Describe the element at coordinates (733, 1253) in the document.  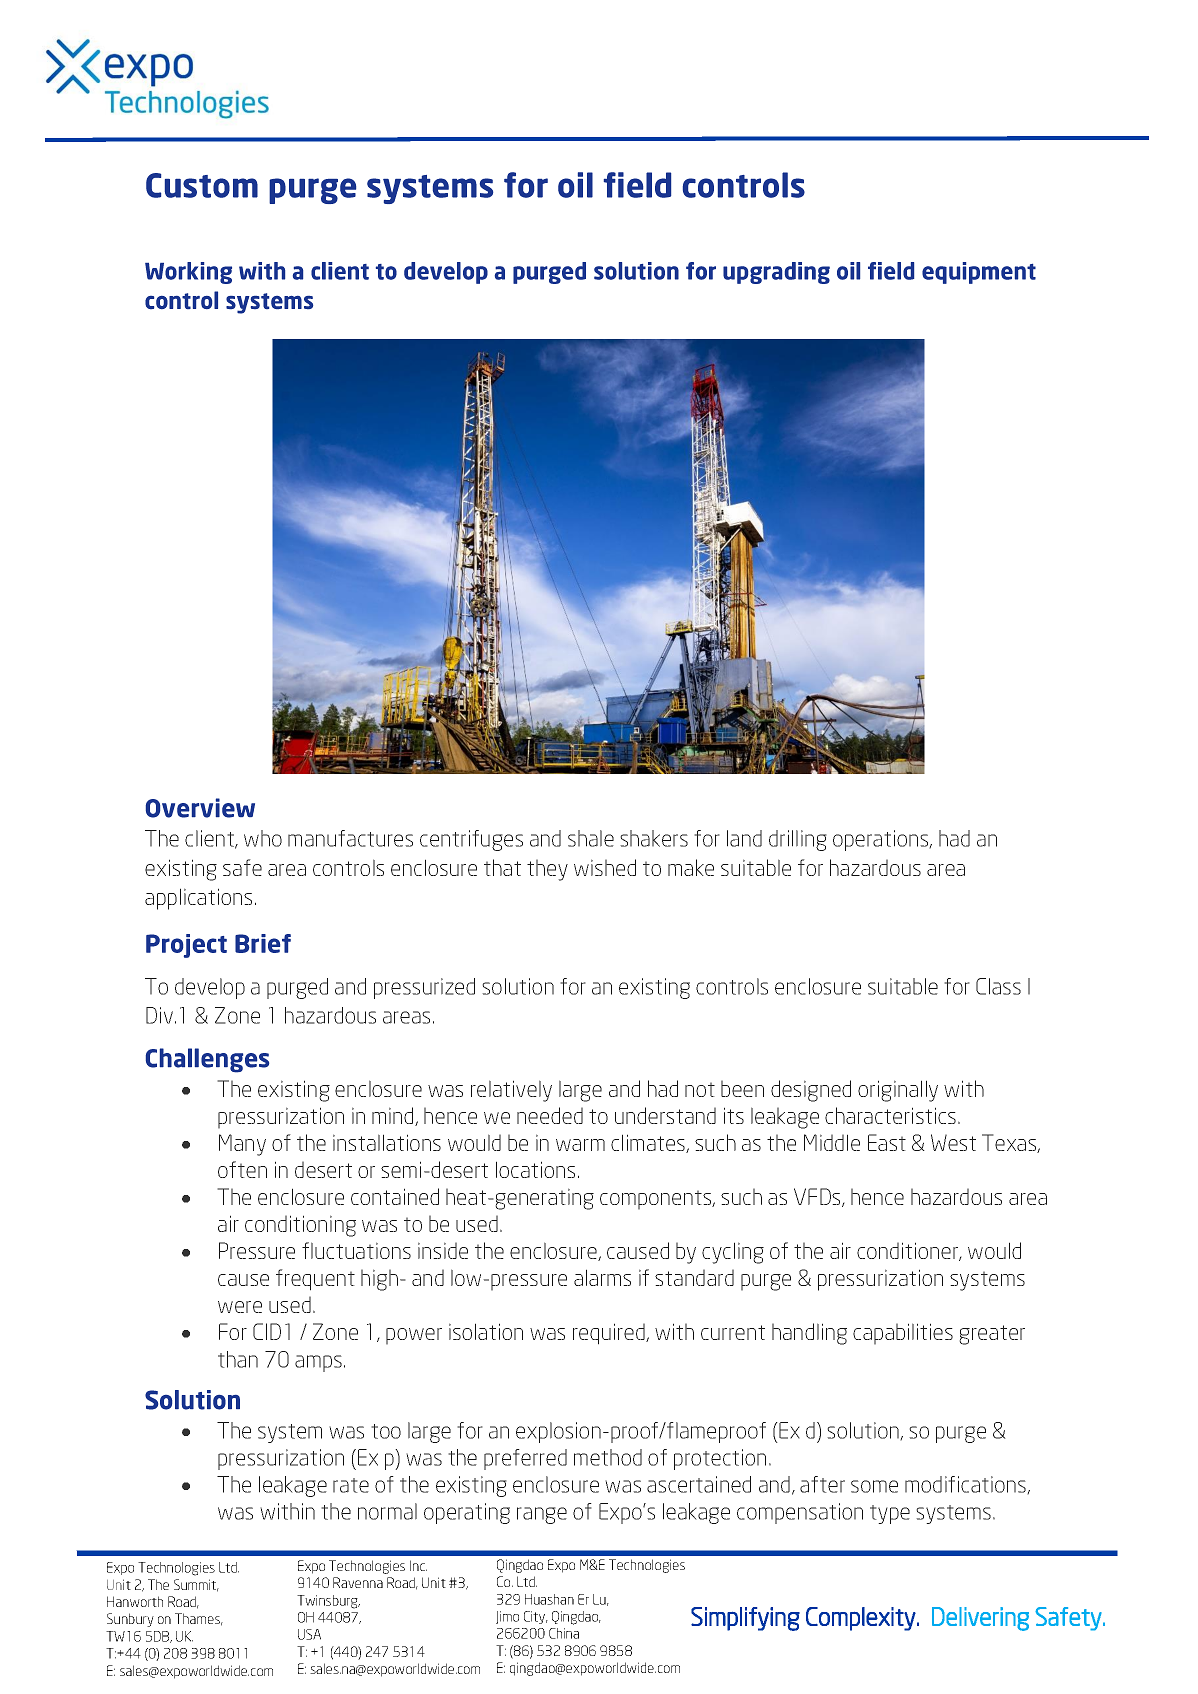
I see `cycling` at that location.
